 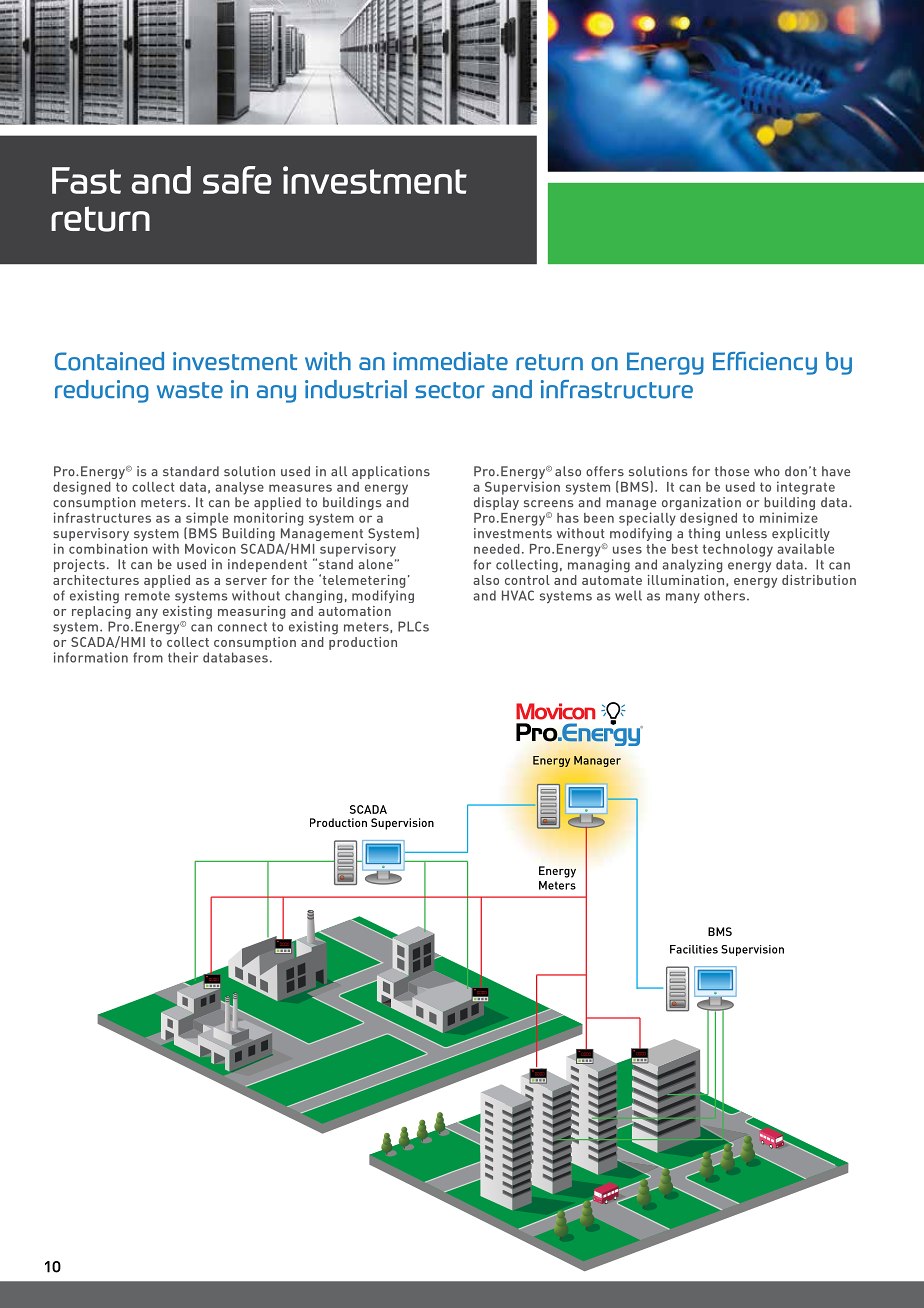 What do you see at coordinates (765, 363) in the screenshot?
I see `Efficiency` at bounding box center [765, 363].
